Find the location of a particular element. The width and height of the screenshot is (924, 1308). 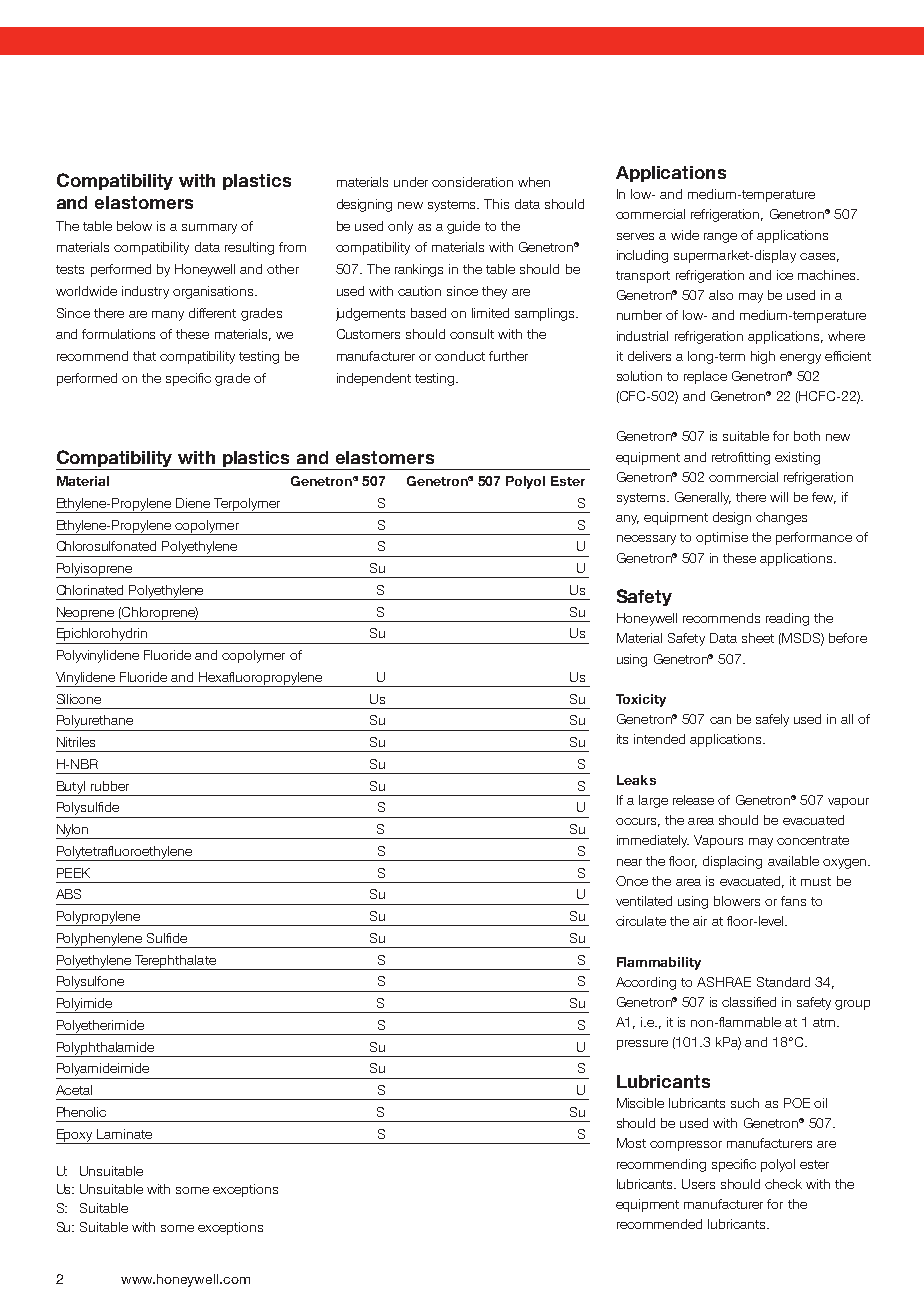

range is located at coordinates (720, 238).
